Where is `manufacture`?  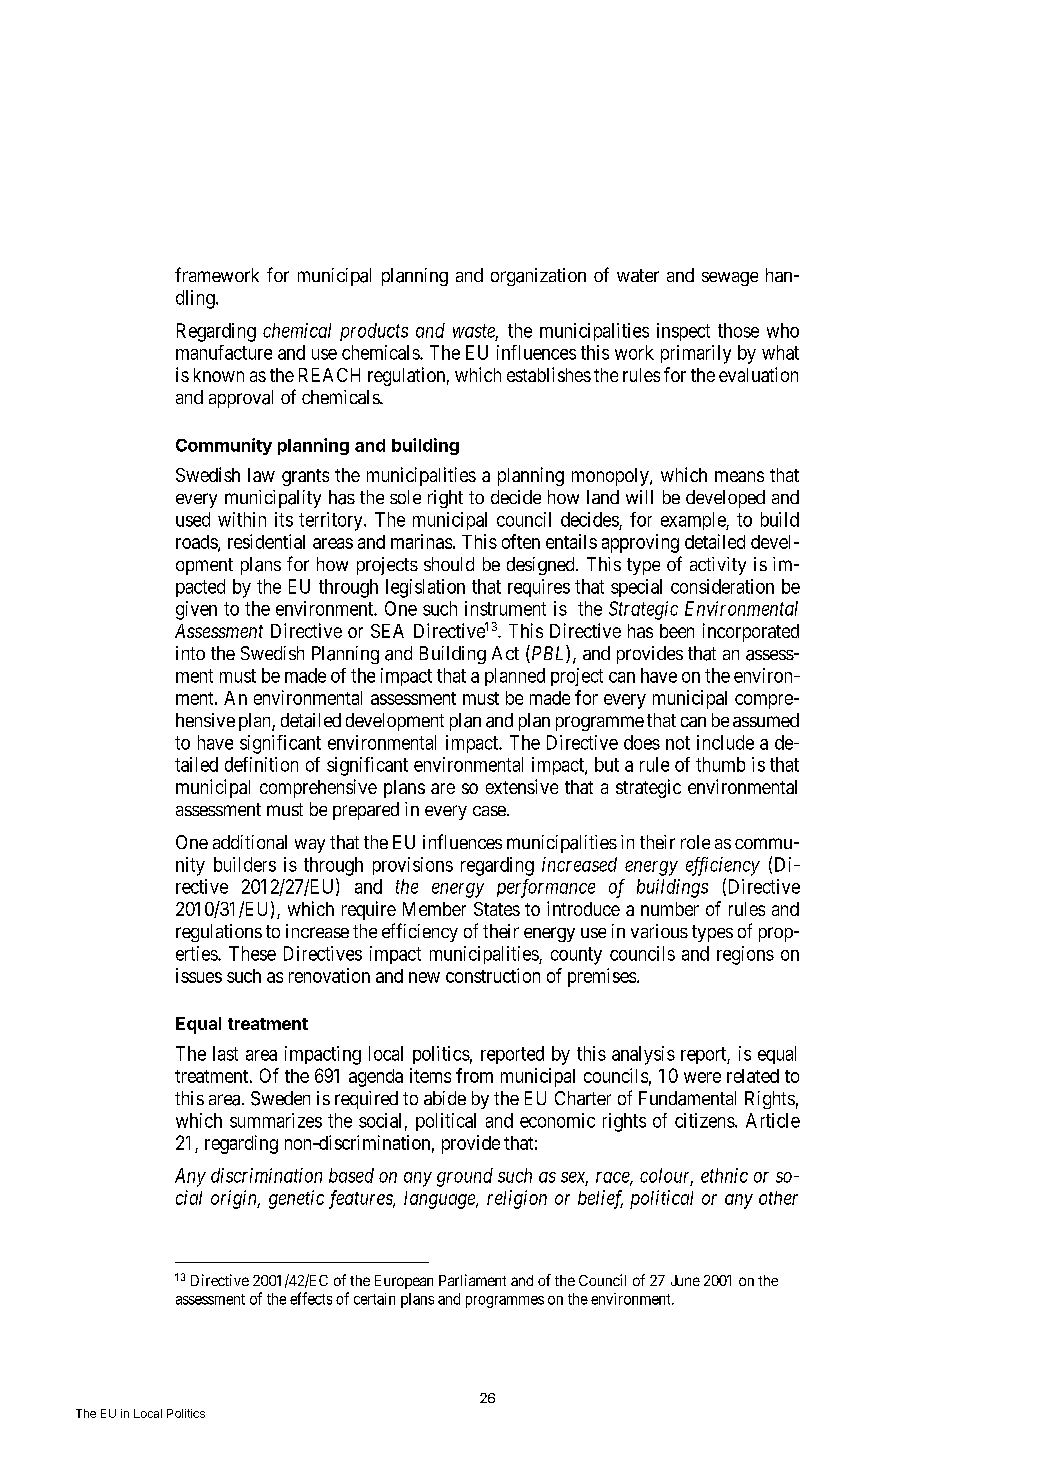
manufacture is located at coordinates (224, 352).
